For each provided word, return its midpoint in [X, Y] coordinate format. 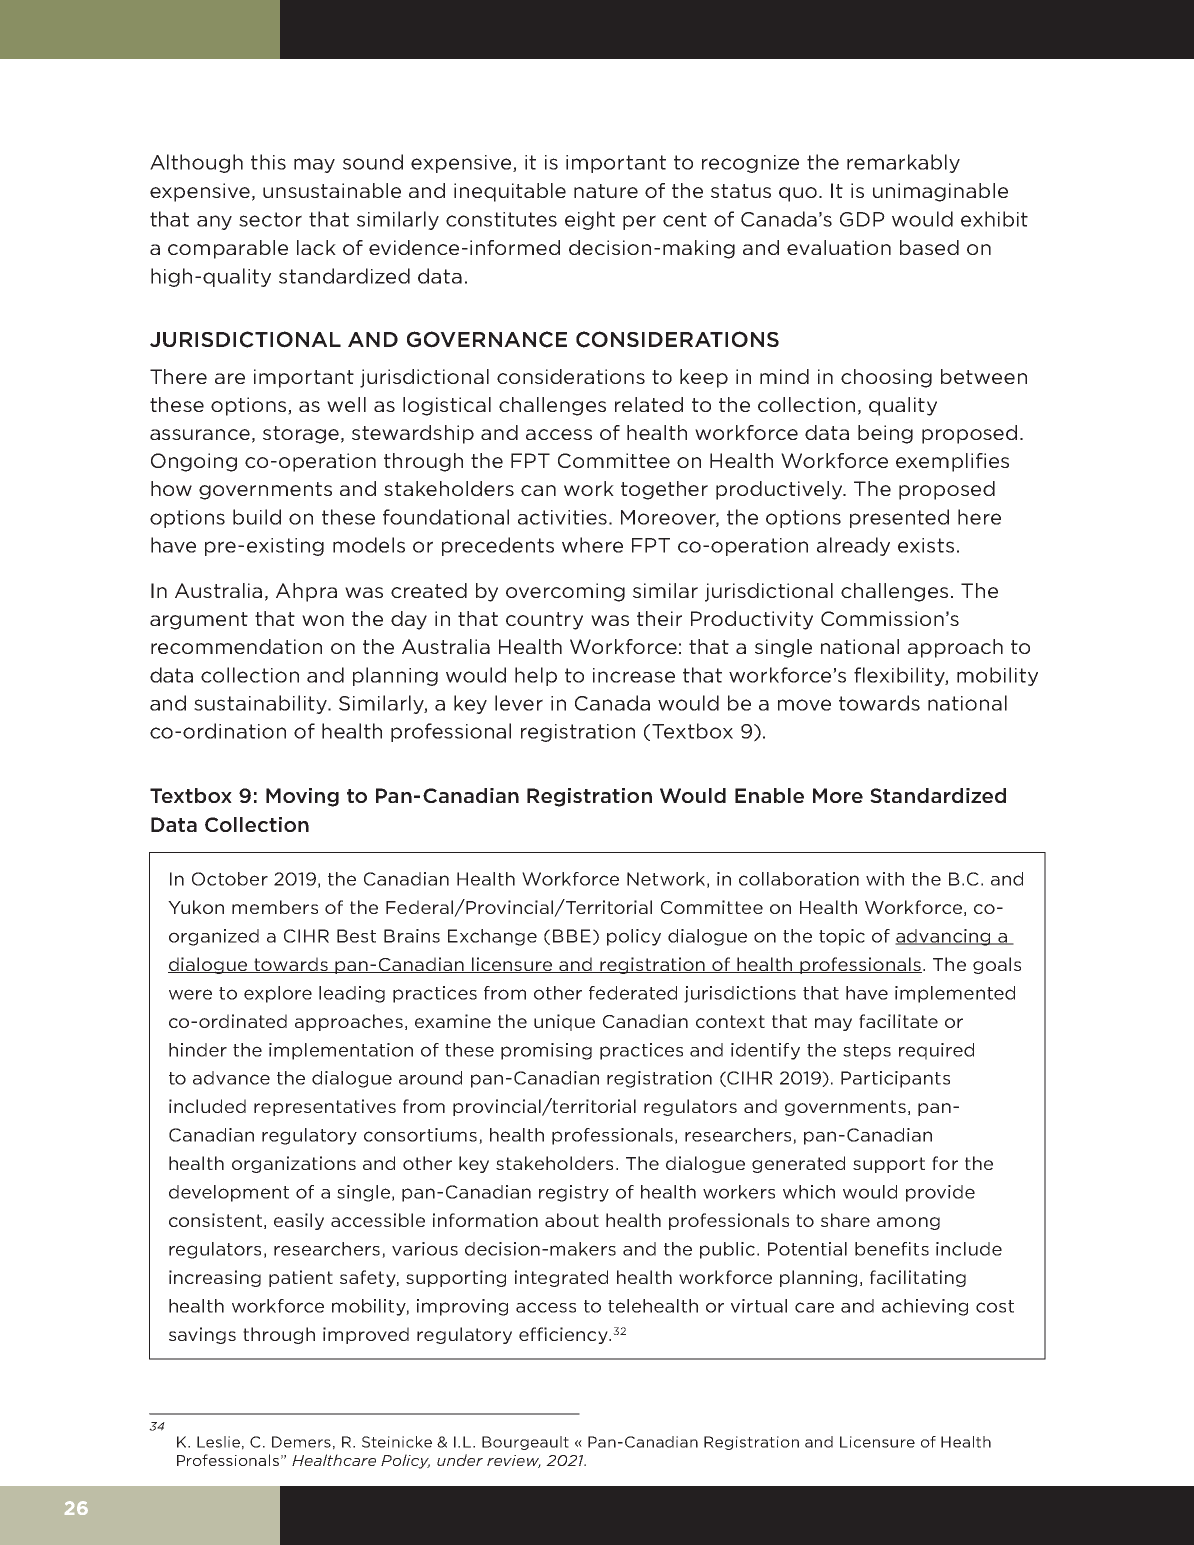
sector [270, 219]
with [885, 879]
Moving [302, 797]
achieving [925, 1307]
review [514, 1461]
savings [202, 1335]
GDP [862, 219]
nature [606, 191]
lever [519, 703]
